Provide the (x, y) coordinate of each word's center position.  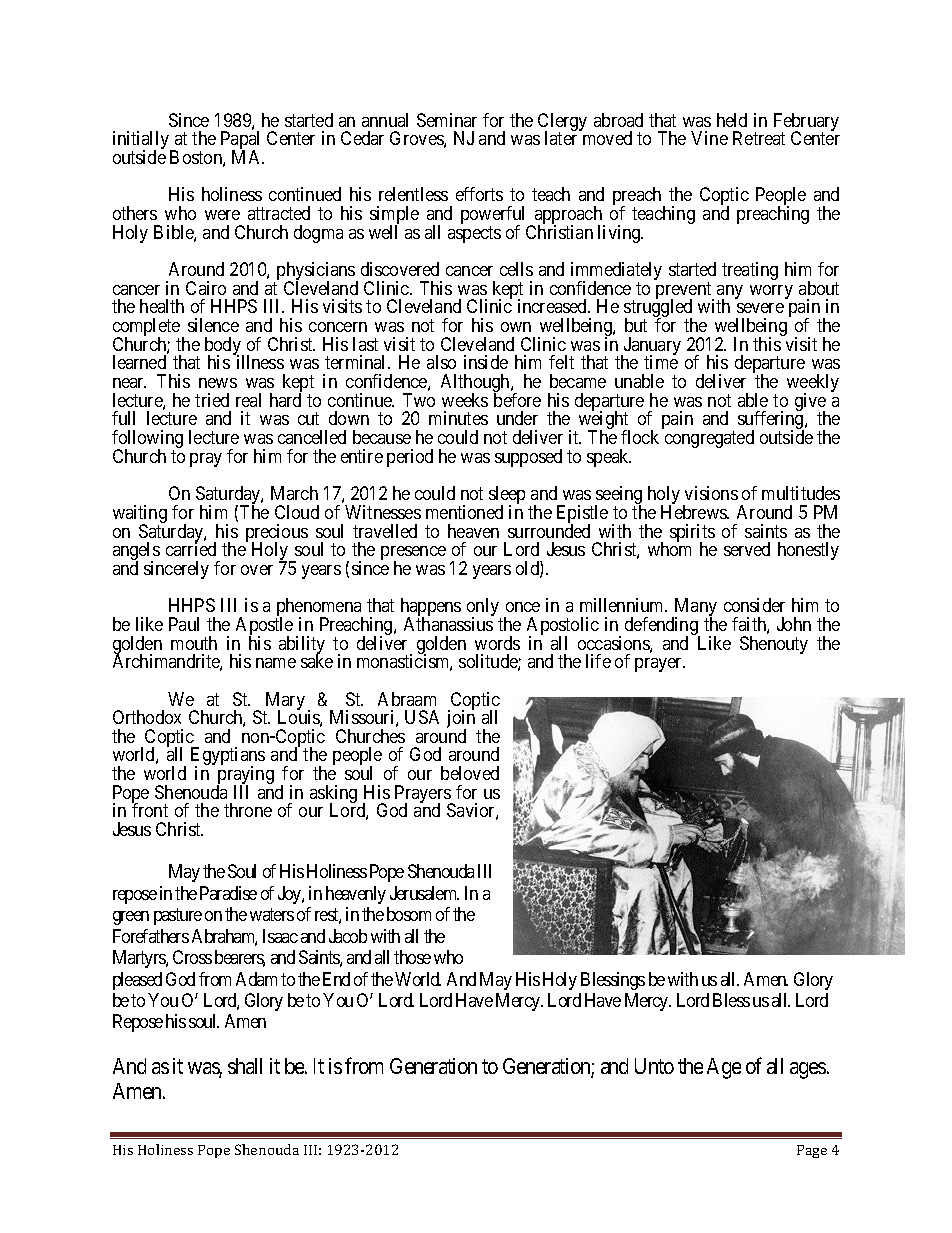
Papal (240, 141)
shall (245, 1066)
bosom (409, 914)
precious (277, 534)
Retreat (759, 138)
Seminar (447, 120)
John (794, 624)
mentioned (464, 512)
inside (486, 362)
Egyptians (228, 757)
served (747, 549)
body (224, 347)
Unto (654, 1066)
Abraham (224, 937)
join (461, 720)
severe (760, 308)
